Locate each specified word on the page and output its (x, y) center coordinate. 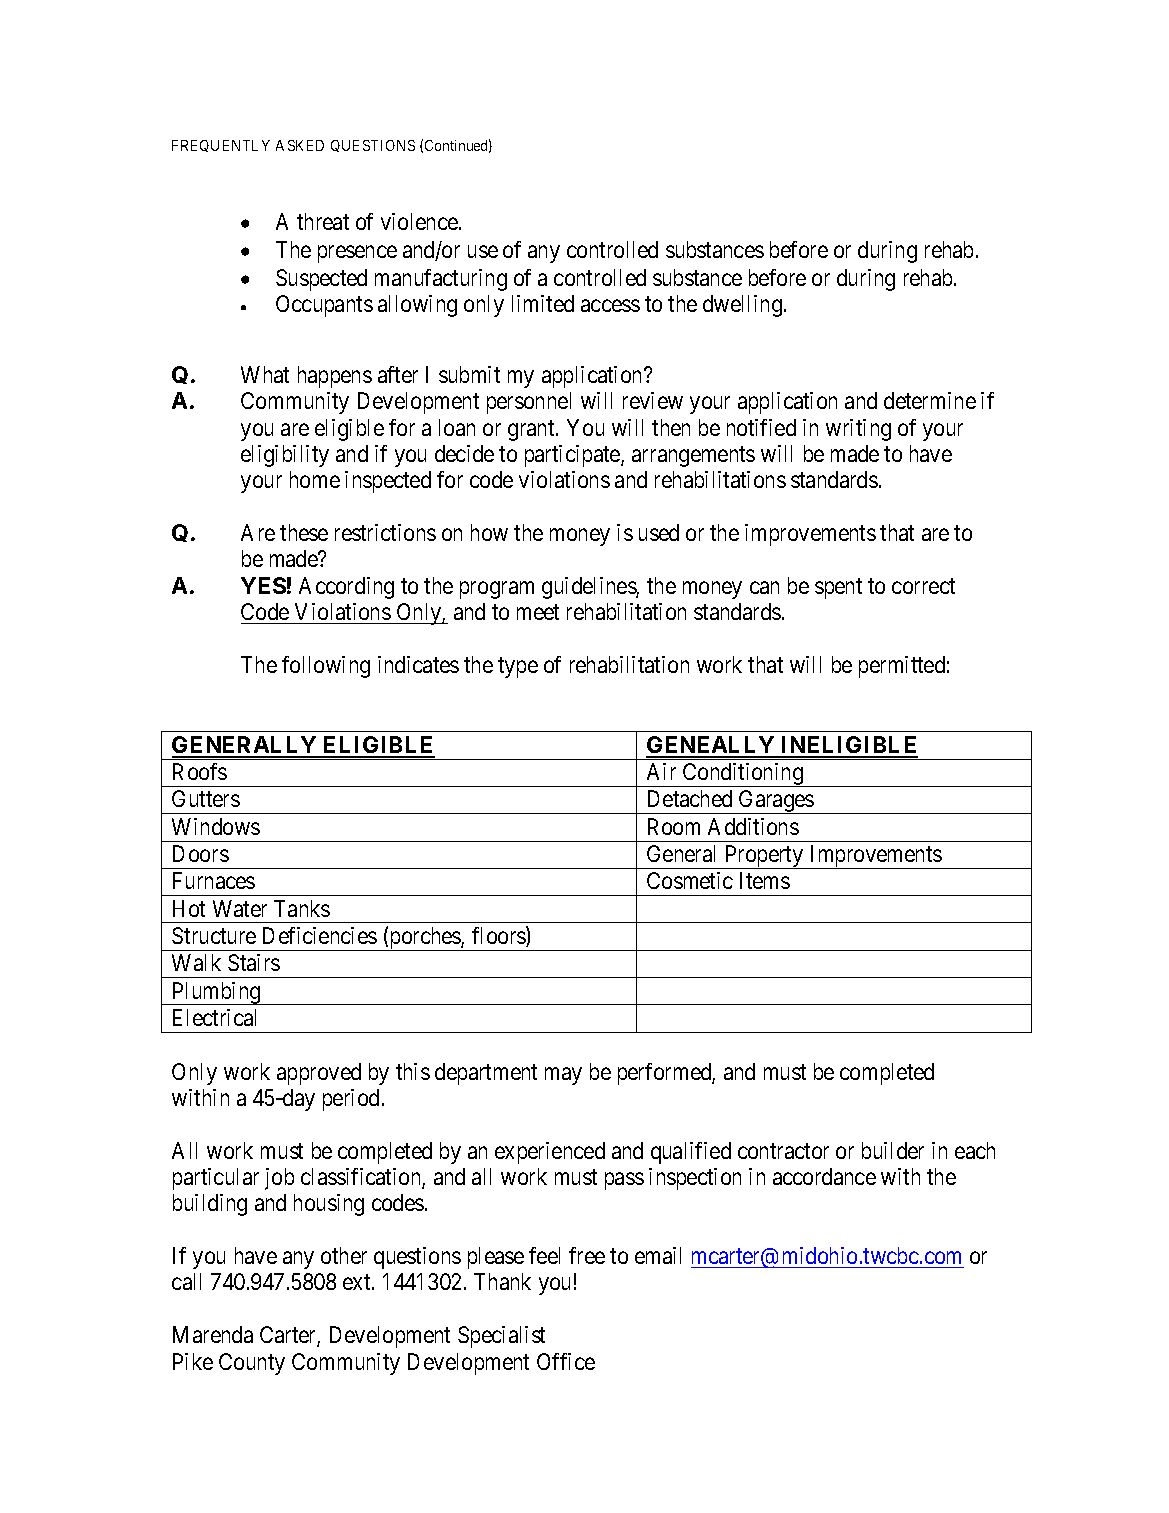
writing (858, 430)
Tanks (302, 908)
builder (893, 1150)
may (563, 1076)
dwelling (742, 306)
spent (838, 588)
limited (543, 303)
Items (765, 880)
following (326, 667)
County (252, 1364)
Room (674, 826)
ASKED (300, 145)
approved (319, 1074)
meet (538, 612)
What (265, 374)
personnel (529, 403)
